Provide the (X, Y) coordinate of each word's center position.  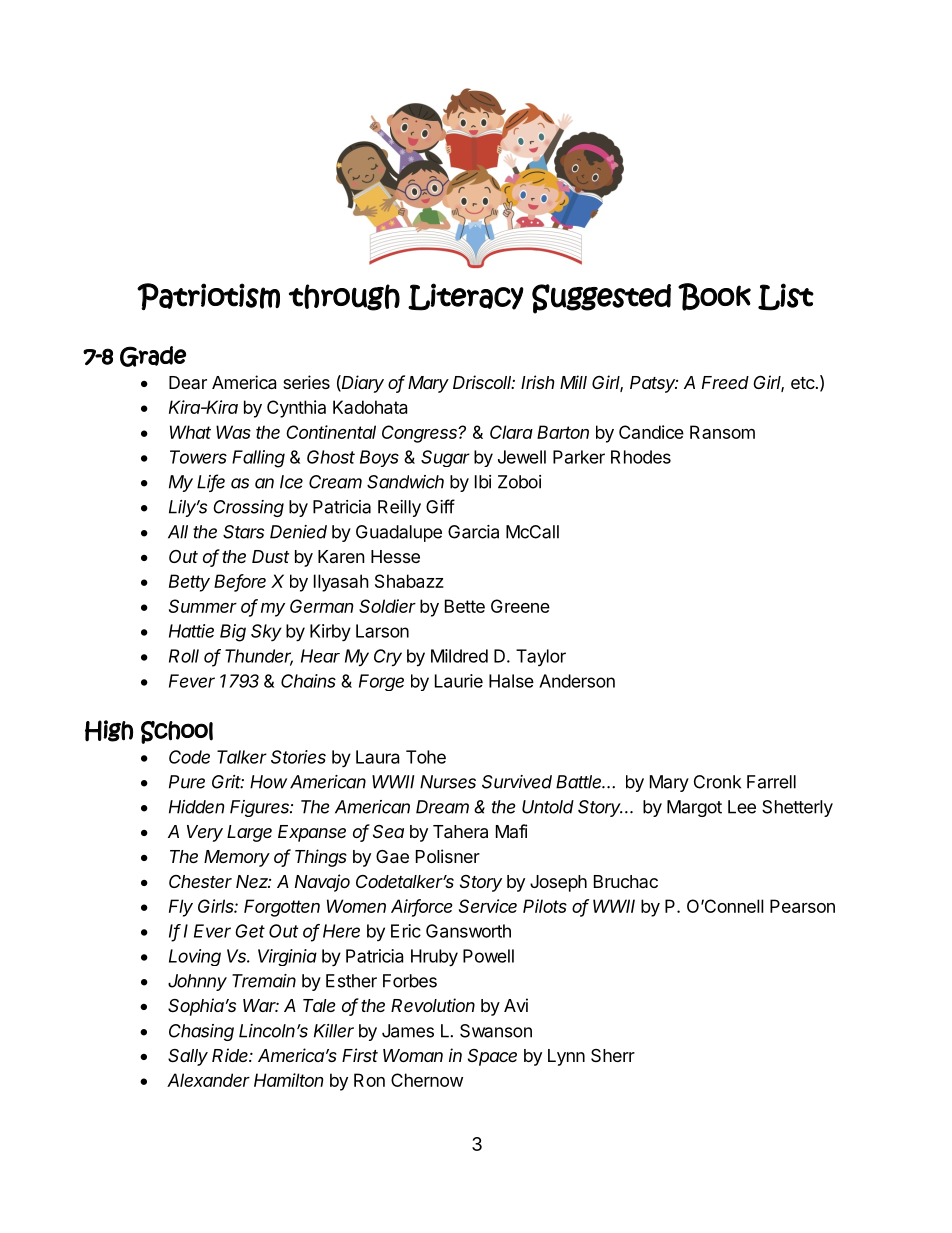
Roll (184, 656)
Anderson (577, 681)
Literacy (466, 297)
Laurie (459, 681)
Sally (188, 1057)
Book (714, 297)
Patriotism (208, 296)
